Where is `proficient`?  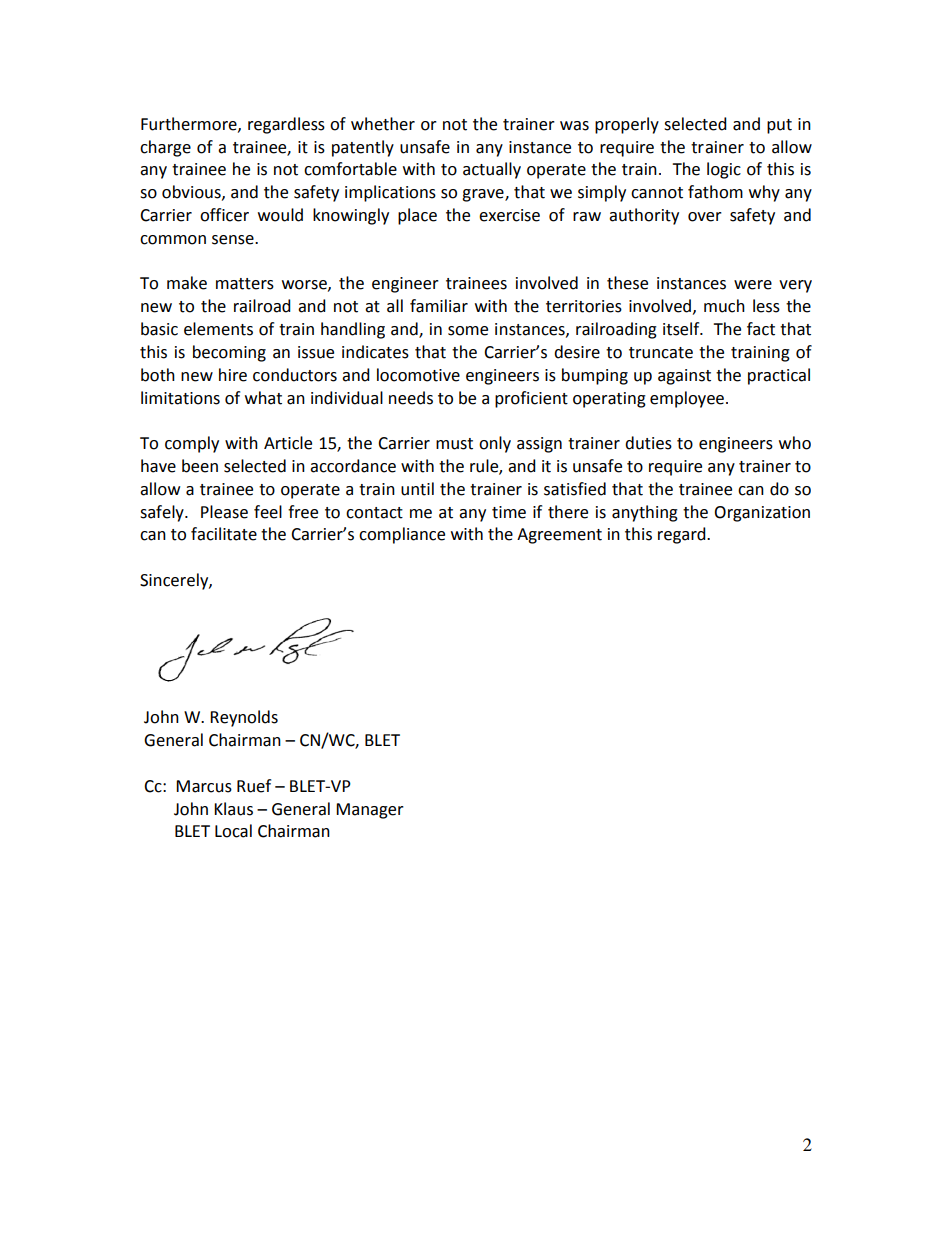
proficient is located at coordinates (531, 399).
